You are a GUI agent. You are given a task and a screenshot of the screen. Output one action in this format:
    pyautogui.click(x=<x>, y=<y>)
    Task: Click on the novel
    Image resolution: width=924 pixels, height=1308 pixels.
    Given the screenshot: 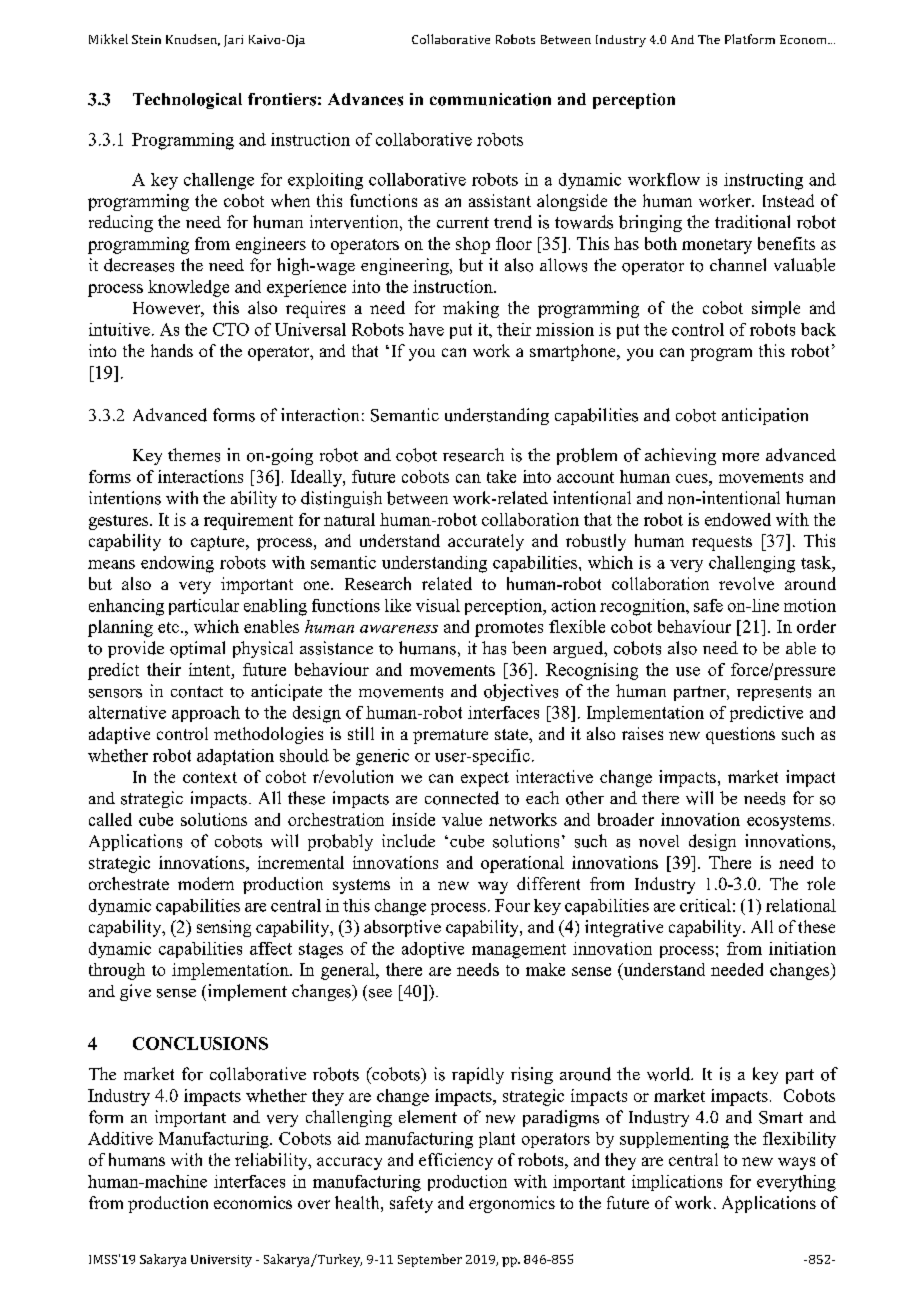 What is the action you would take?
    pyautogui.click(x=659, y=841)
